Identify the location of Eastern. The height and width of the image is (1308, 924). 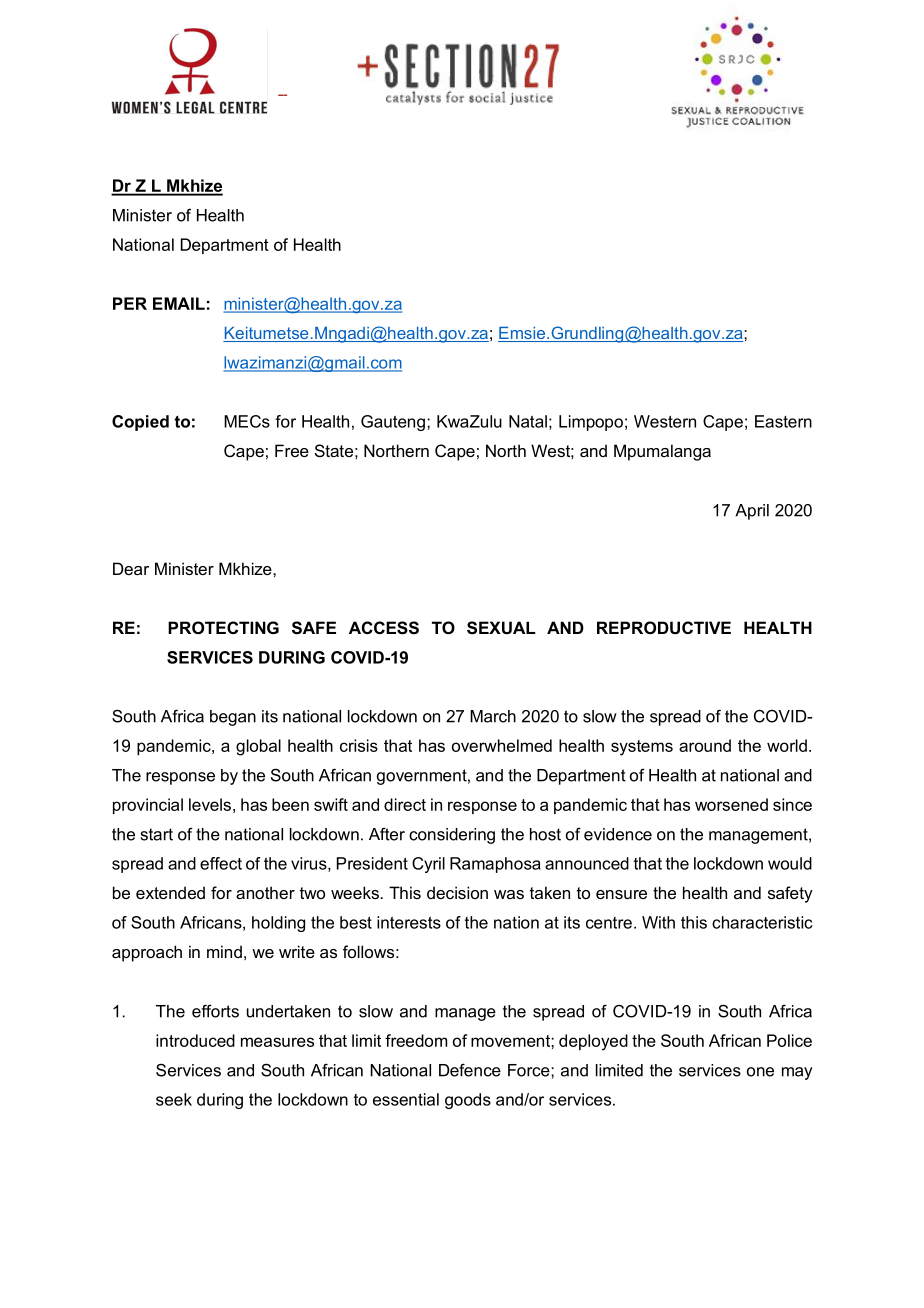
(783, 421).
